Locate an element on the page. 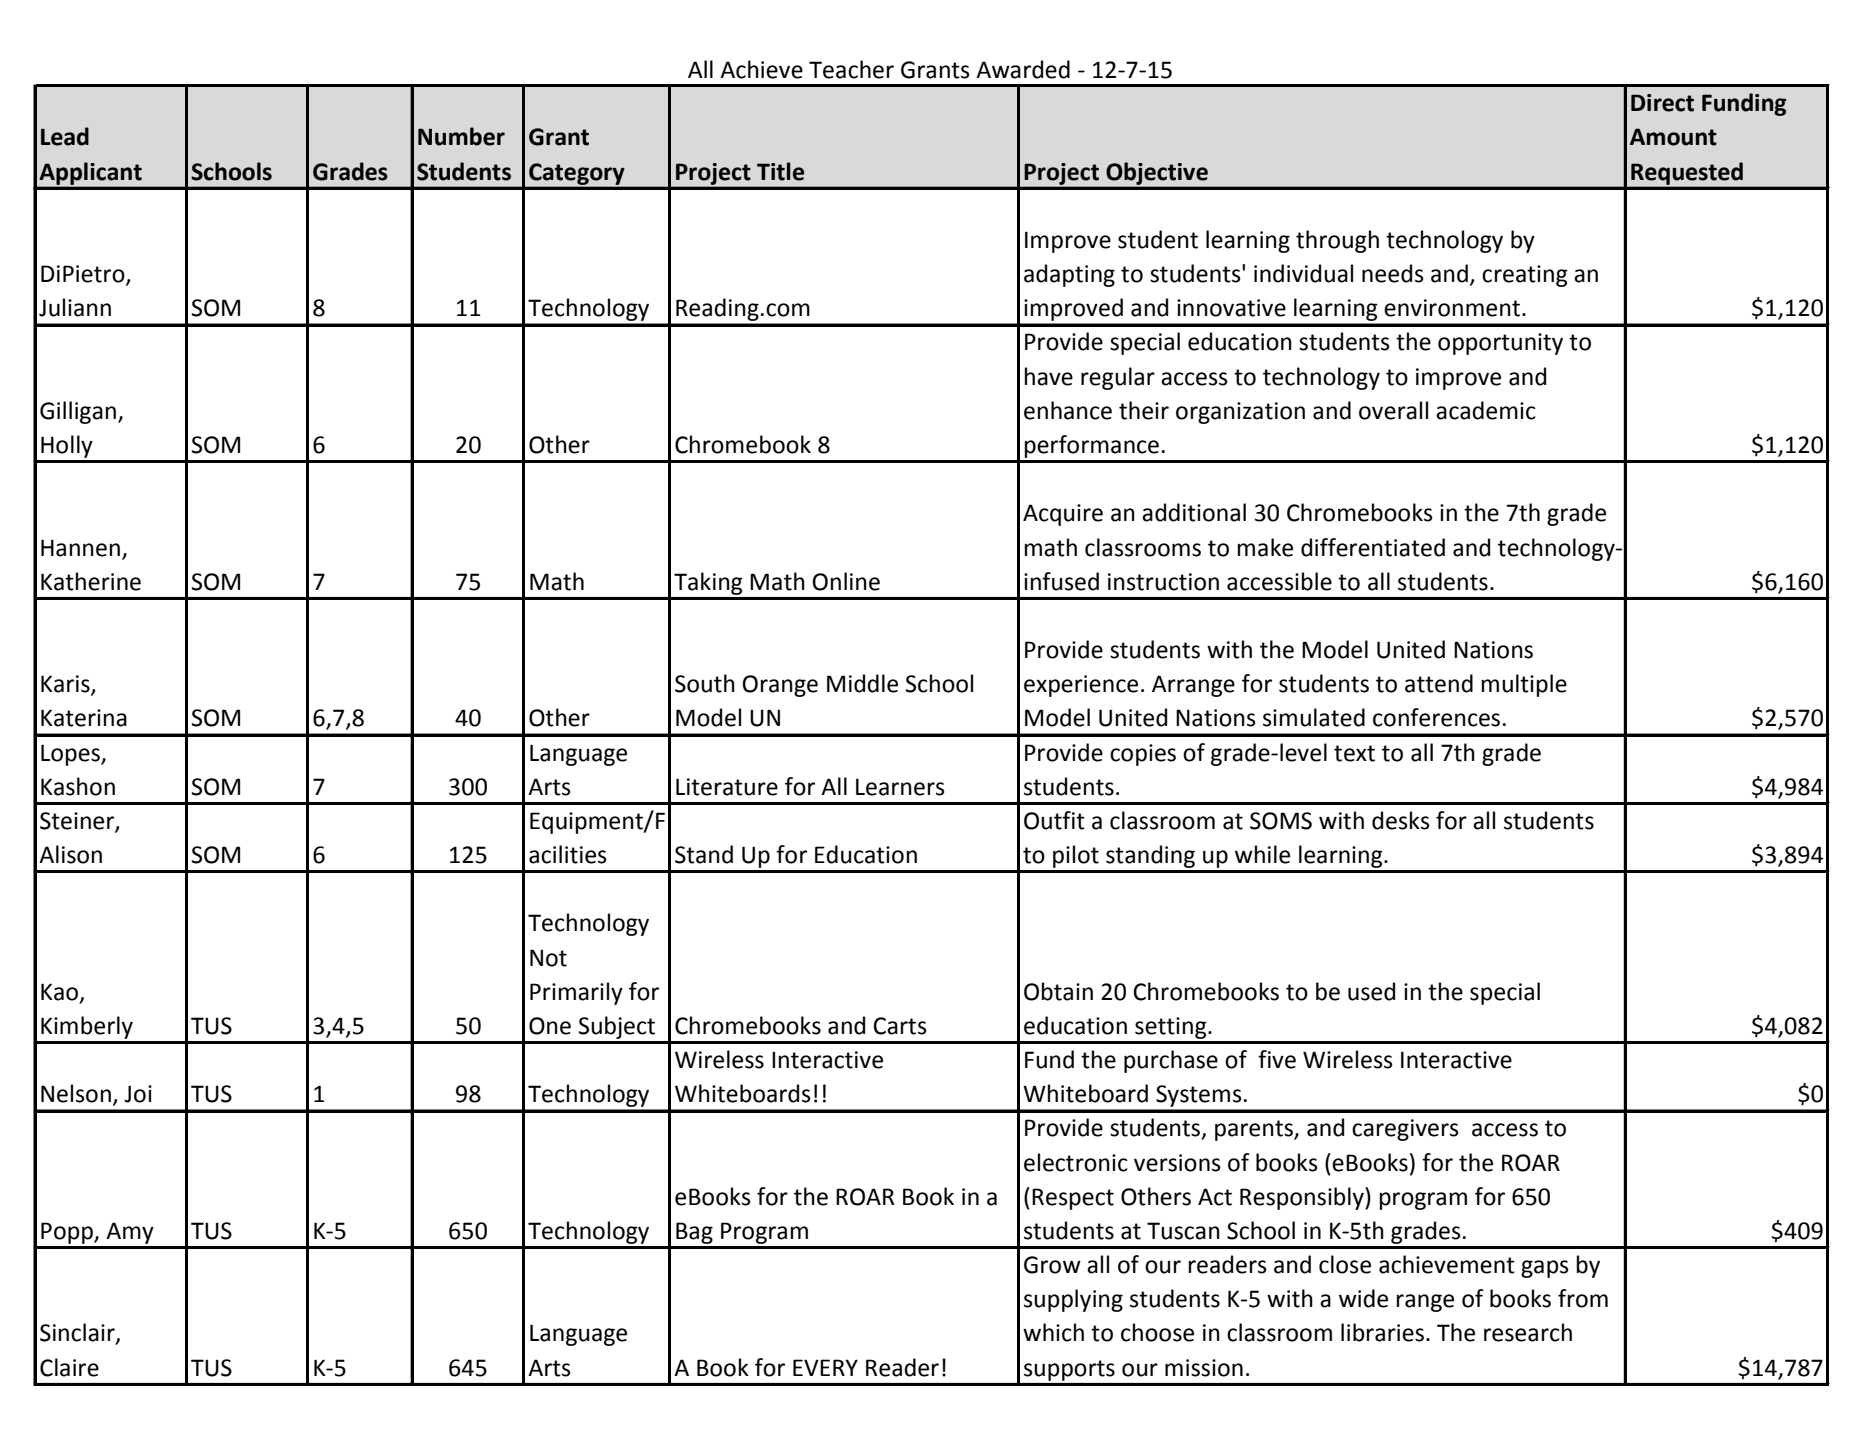  have is located at coordinates (1049, 376).
